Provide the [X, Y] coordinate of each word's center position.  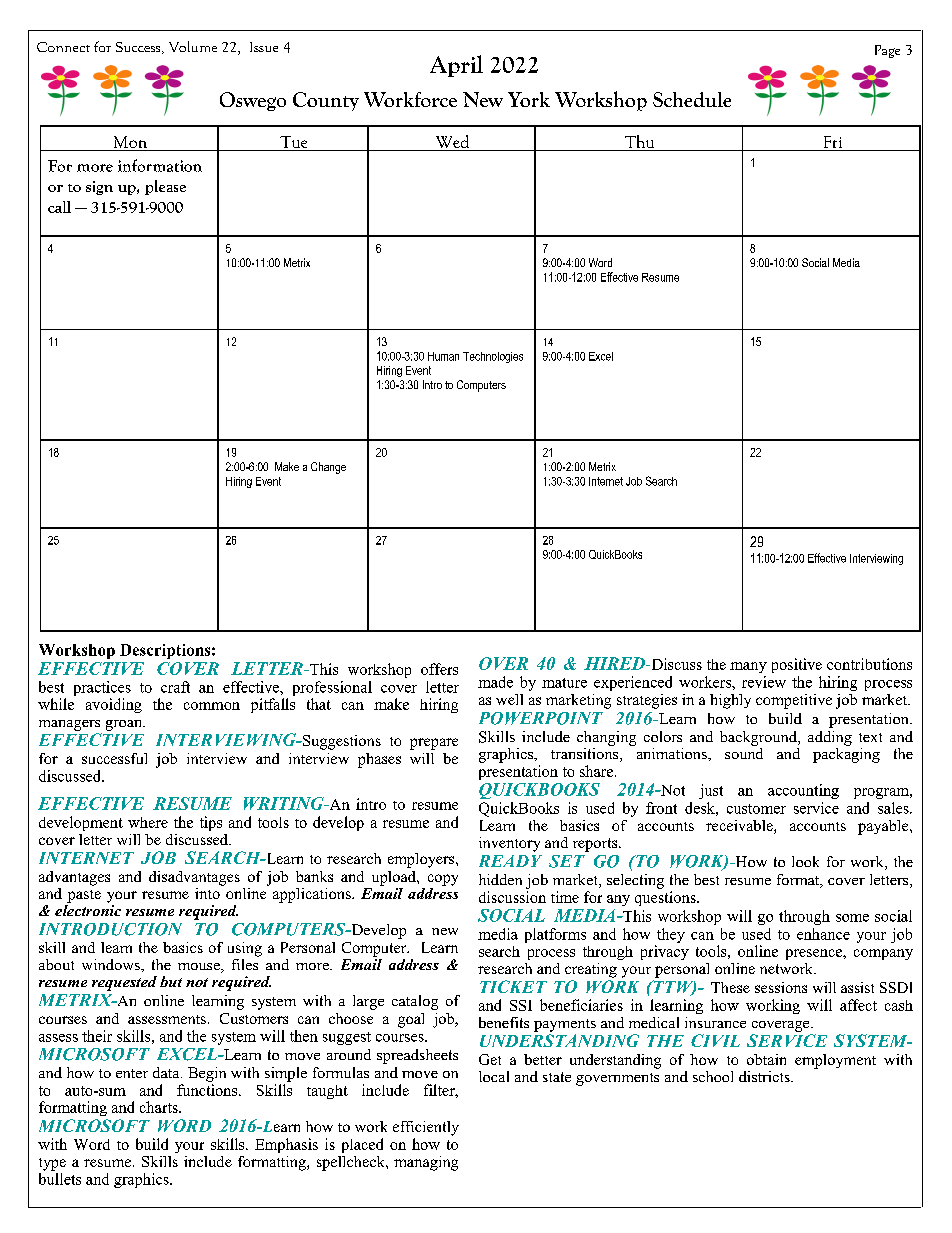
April [456, 66]
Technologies [493, 357]
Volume [193, 46]
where [148, 822]
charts [160, 1107]
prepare [434, 744]
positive [797, 665]
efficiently [426, 1128]
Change [328, 468]
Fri [833, 142]
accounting [803, 791]
